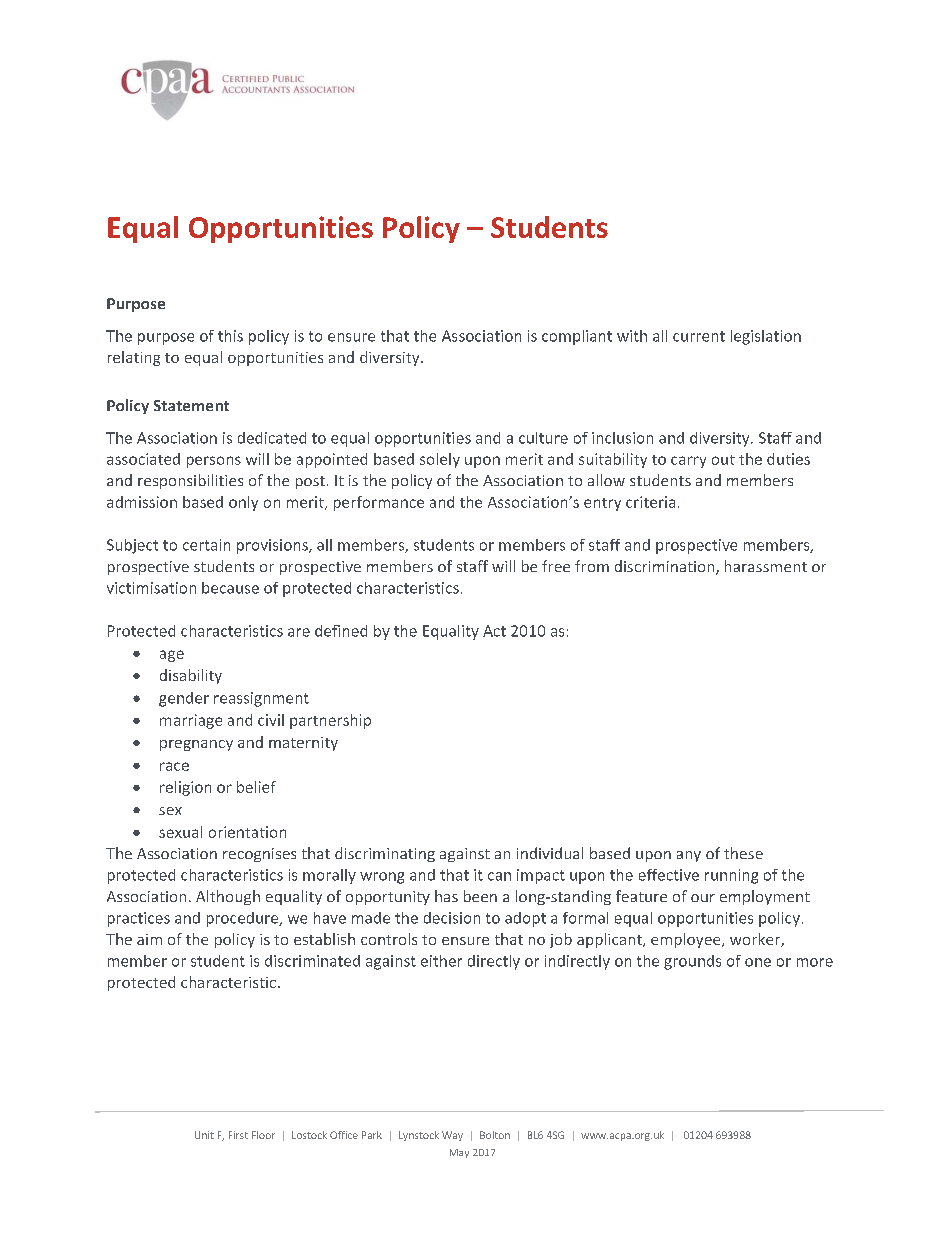 The image size is (952, 1233). What do you see at coordinates (230, 336) in the screenshot?
I see `this` at bounding box center [230, 336].
